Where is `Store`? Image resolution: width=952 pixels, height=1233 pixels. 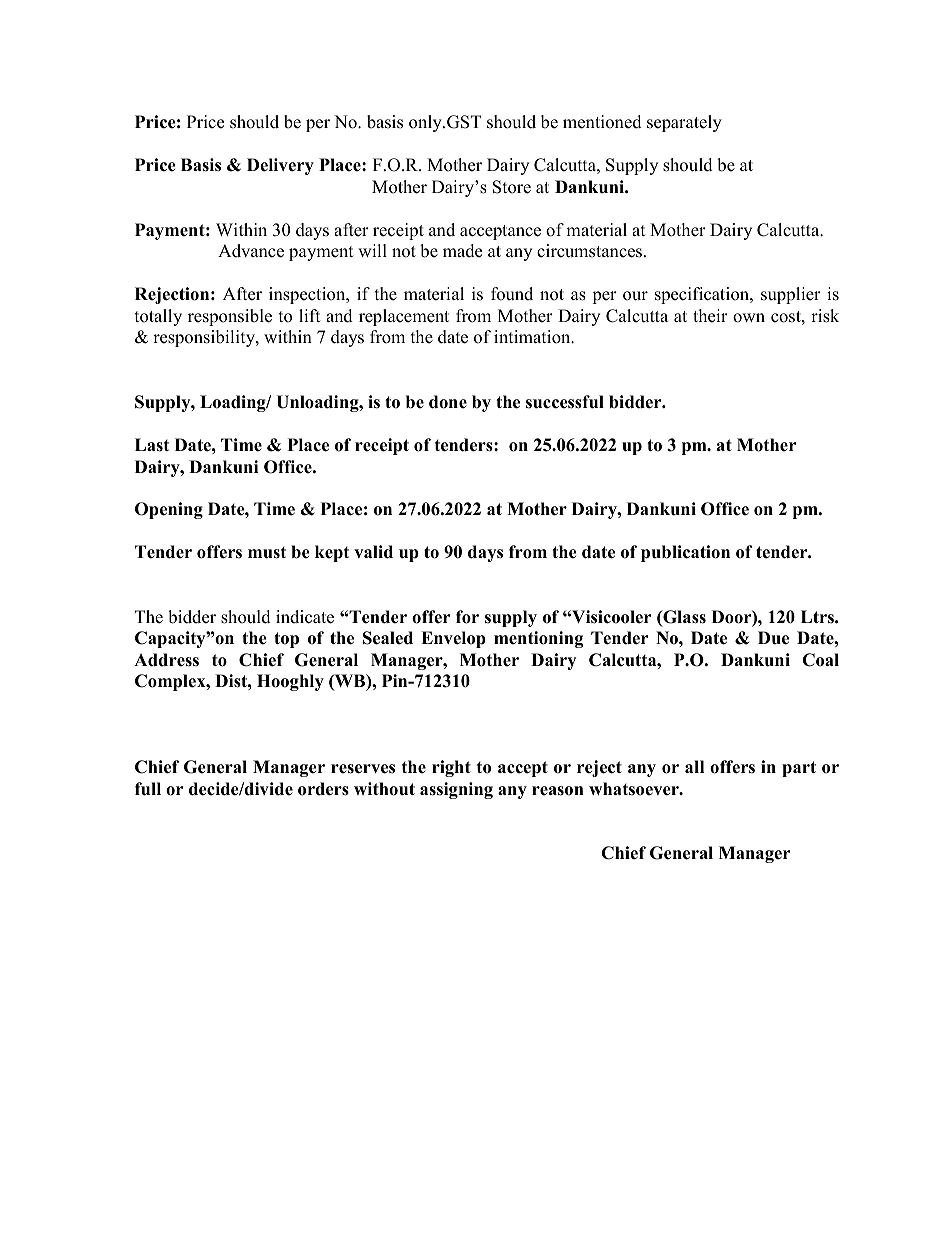 Store is located at coordinates (512, 187).
